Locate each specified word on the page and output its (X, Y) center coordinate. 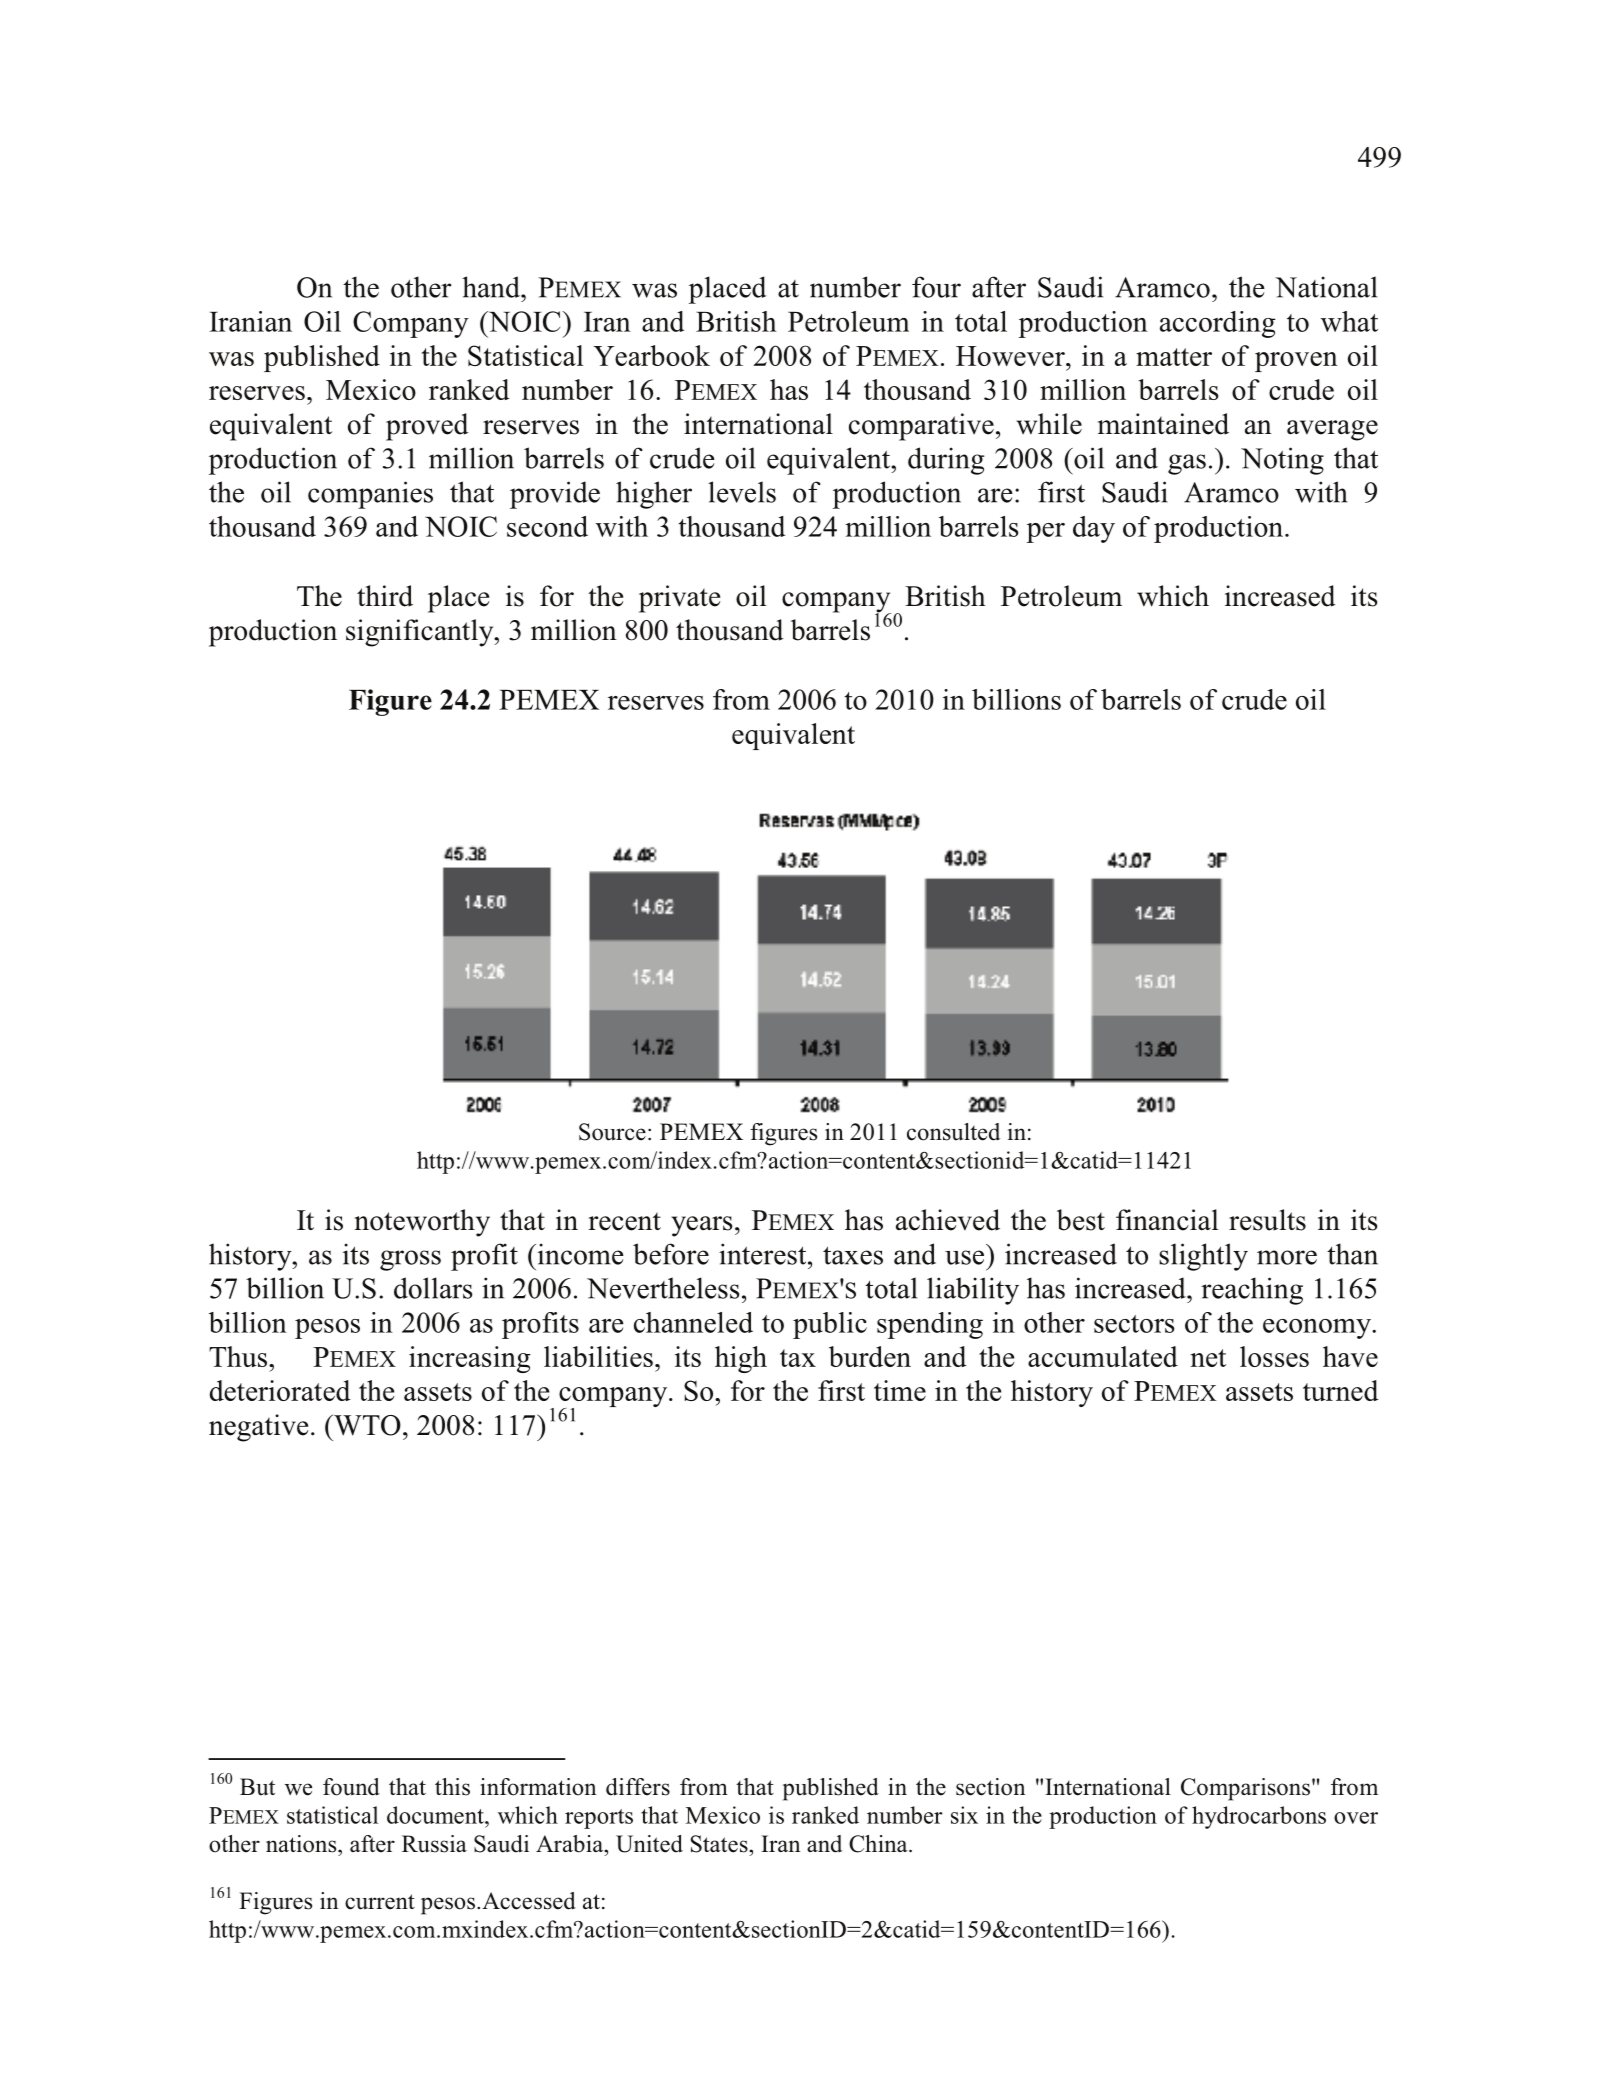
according (1218, 324)
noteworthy (422, 1223)
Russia (434, 1844)
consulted (953, 1132)
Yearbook (651, 355)
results (1267, 1220)
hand (492, 287)
